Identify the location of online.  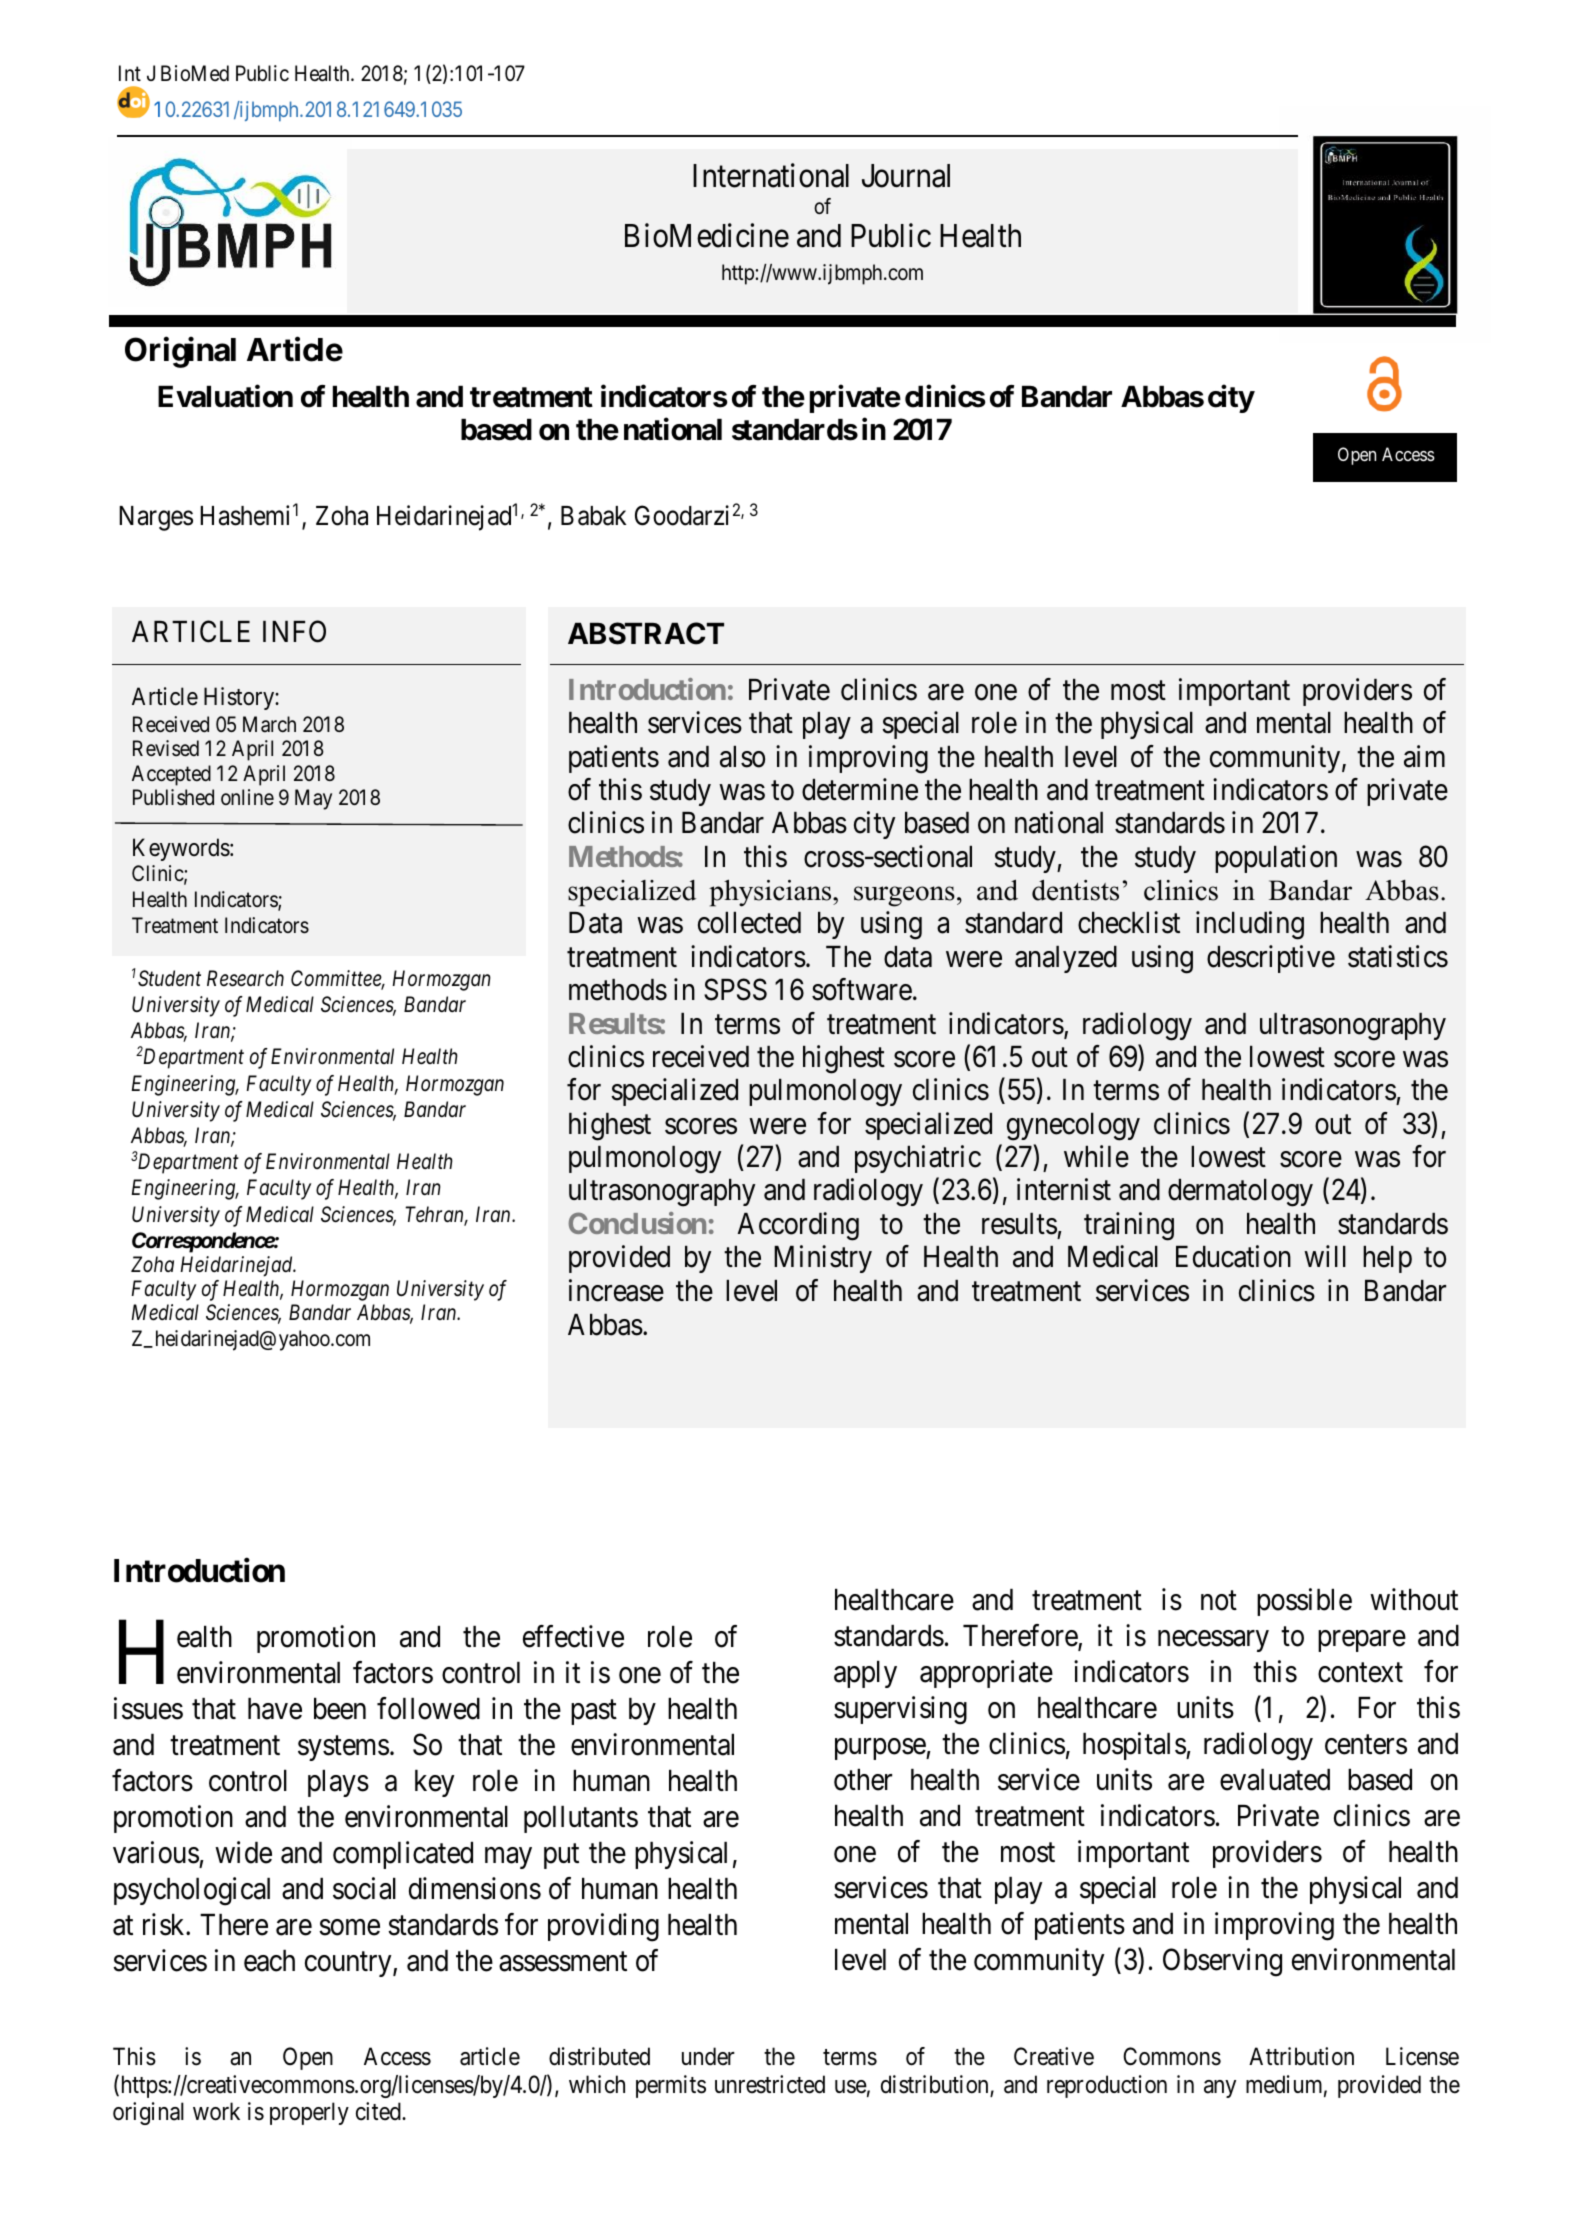
(247, 797).
